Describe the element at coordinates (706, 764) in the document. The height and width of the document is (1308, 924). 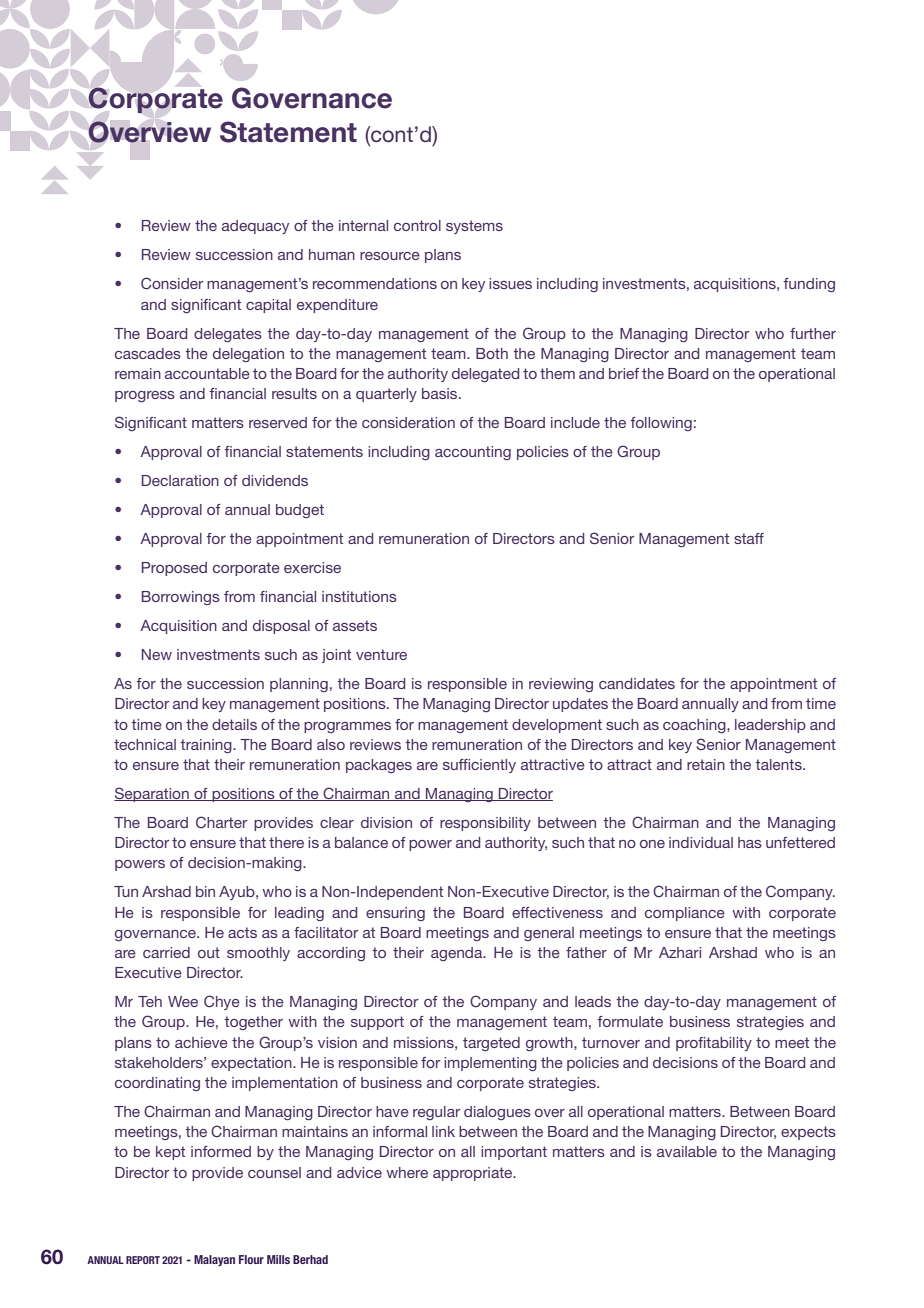
I see `retain` at that location.
